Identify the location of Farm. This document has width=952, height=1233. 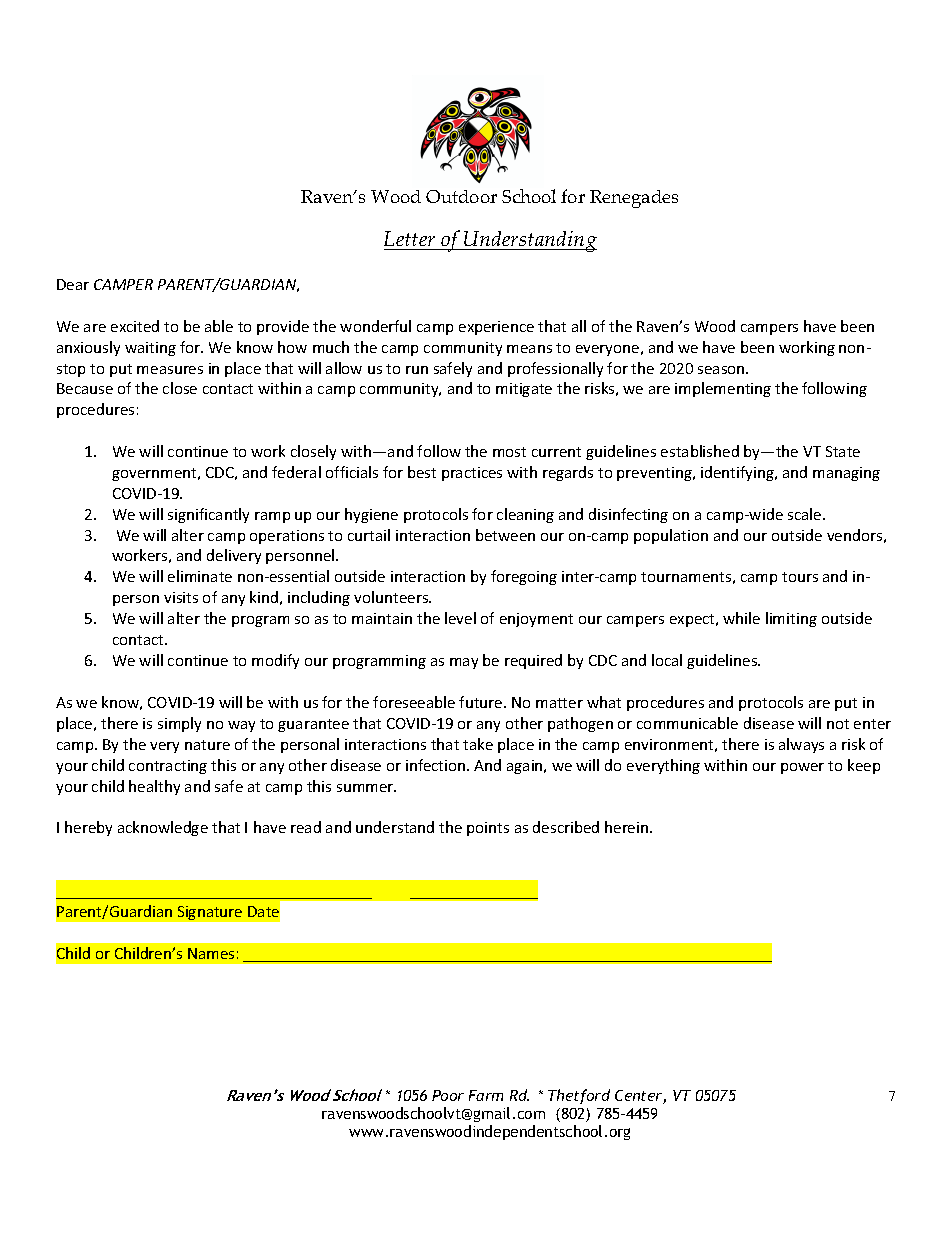
(486, 1095).
